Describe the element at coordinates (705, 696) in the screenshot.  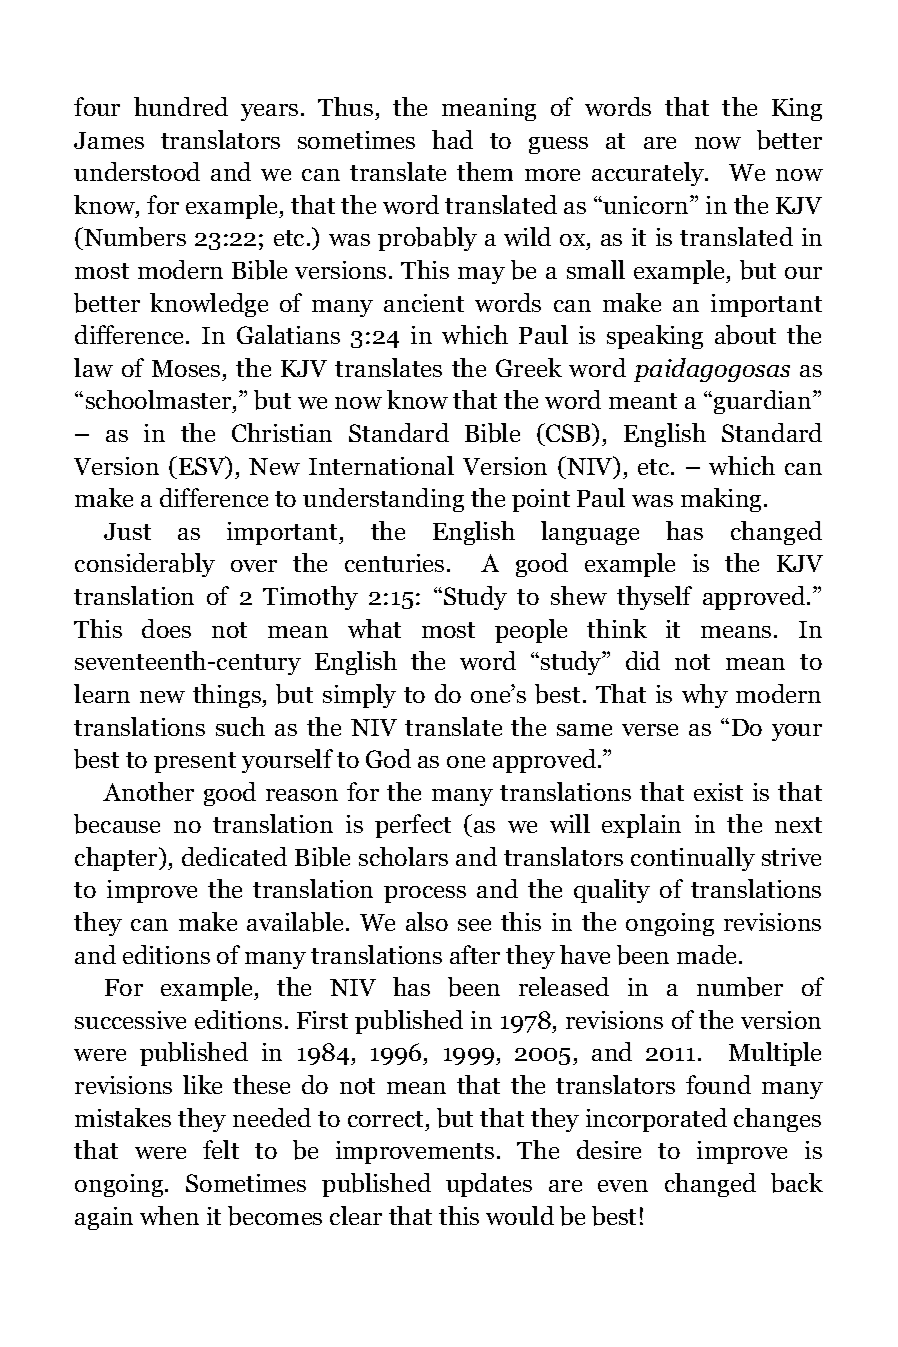
I see `why` at that location.
